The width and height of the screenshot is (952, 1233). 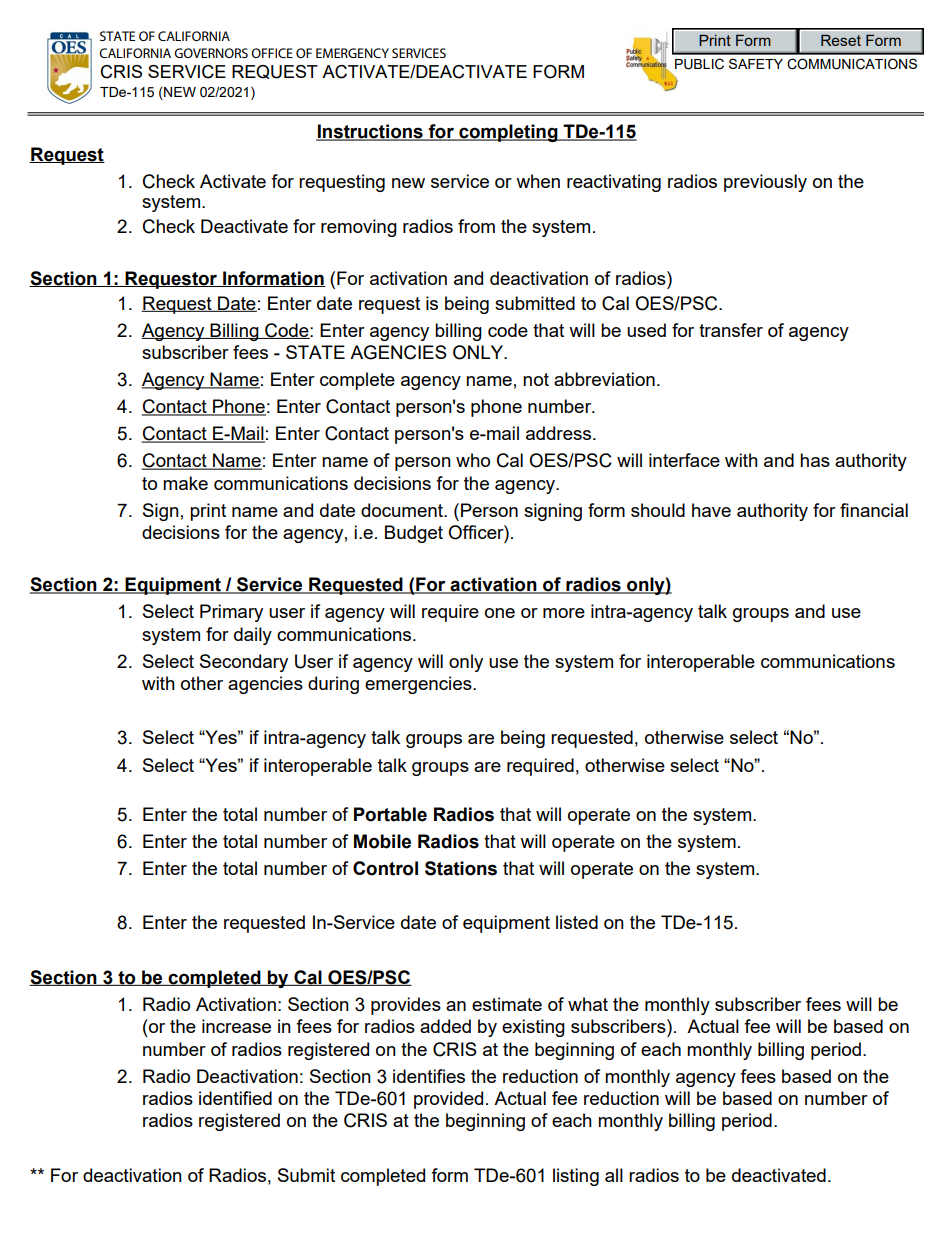 What do you see at coordinates (211, 53) in the screenshot?
I see `GOVERNORS` at bounding box center [211, 53].
